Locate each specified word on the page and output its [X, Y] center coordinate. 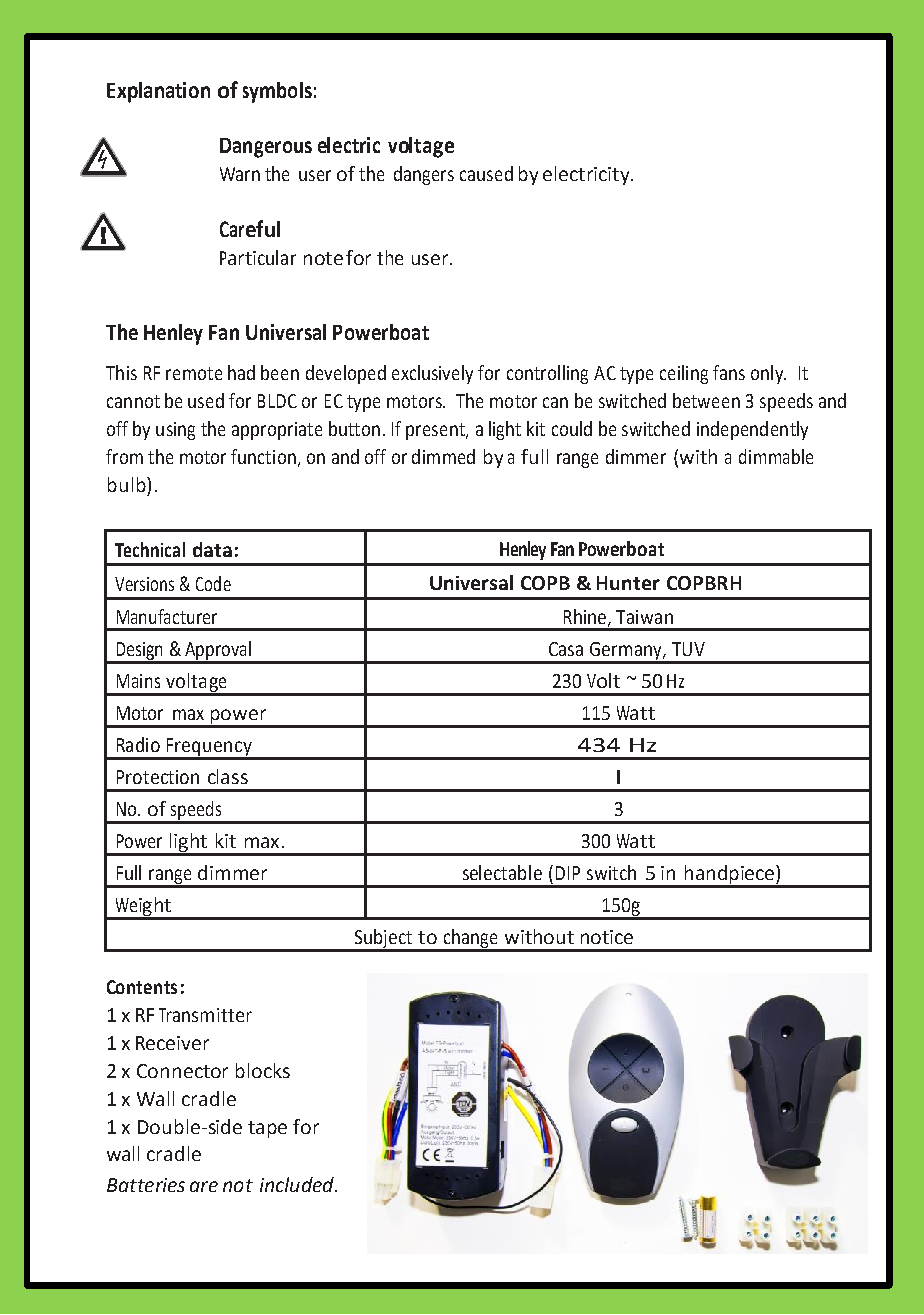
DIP [568, 873]
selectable [502, 872]
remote [194, 373]
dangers [424, 175]
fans [729, 372]
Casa [566, 649]
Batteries [146, 1185]
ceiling [684, 374]
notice [607, 937]
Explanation [158, 92]
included [298, 1184]
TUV [688, 649]
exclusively [432, 374]
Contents [142, 987]
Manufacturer [167, 616]
